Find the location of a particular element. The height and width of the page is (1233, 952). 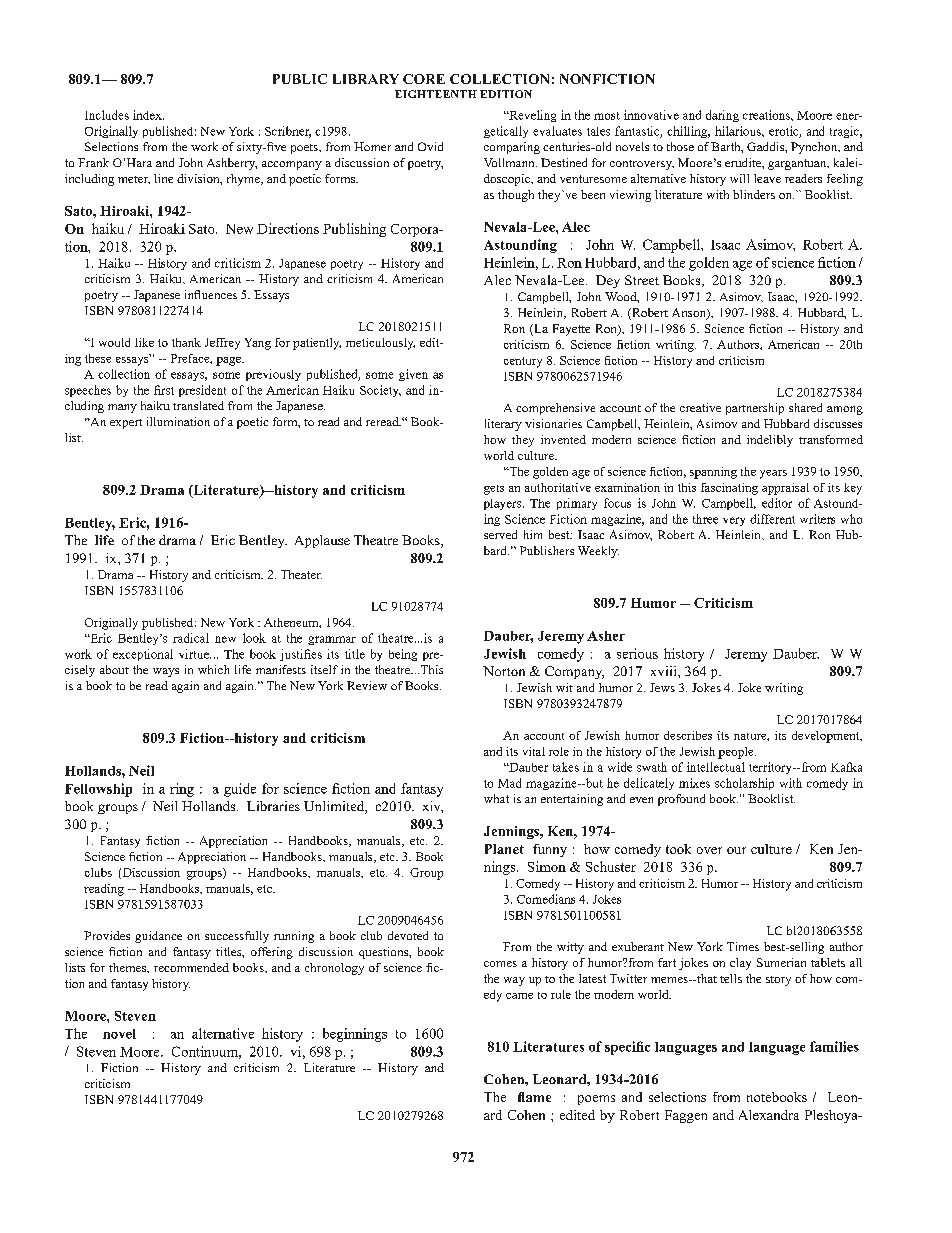

Ron is located at coordinates (819, 534).
